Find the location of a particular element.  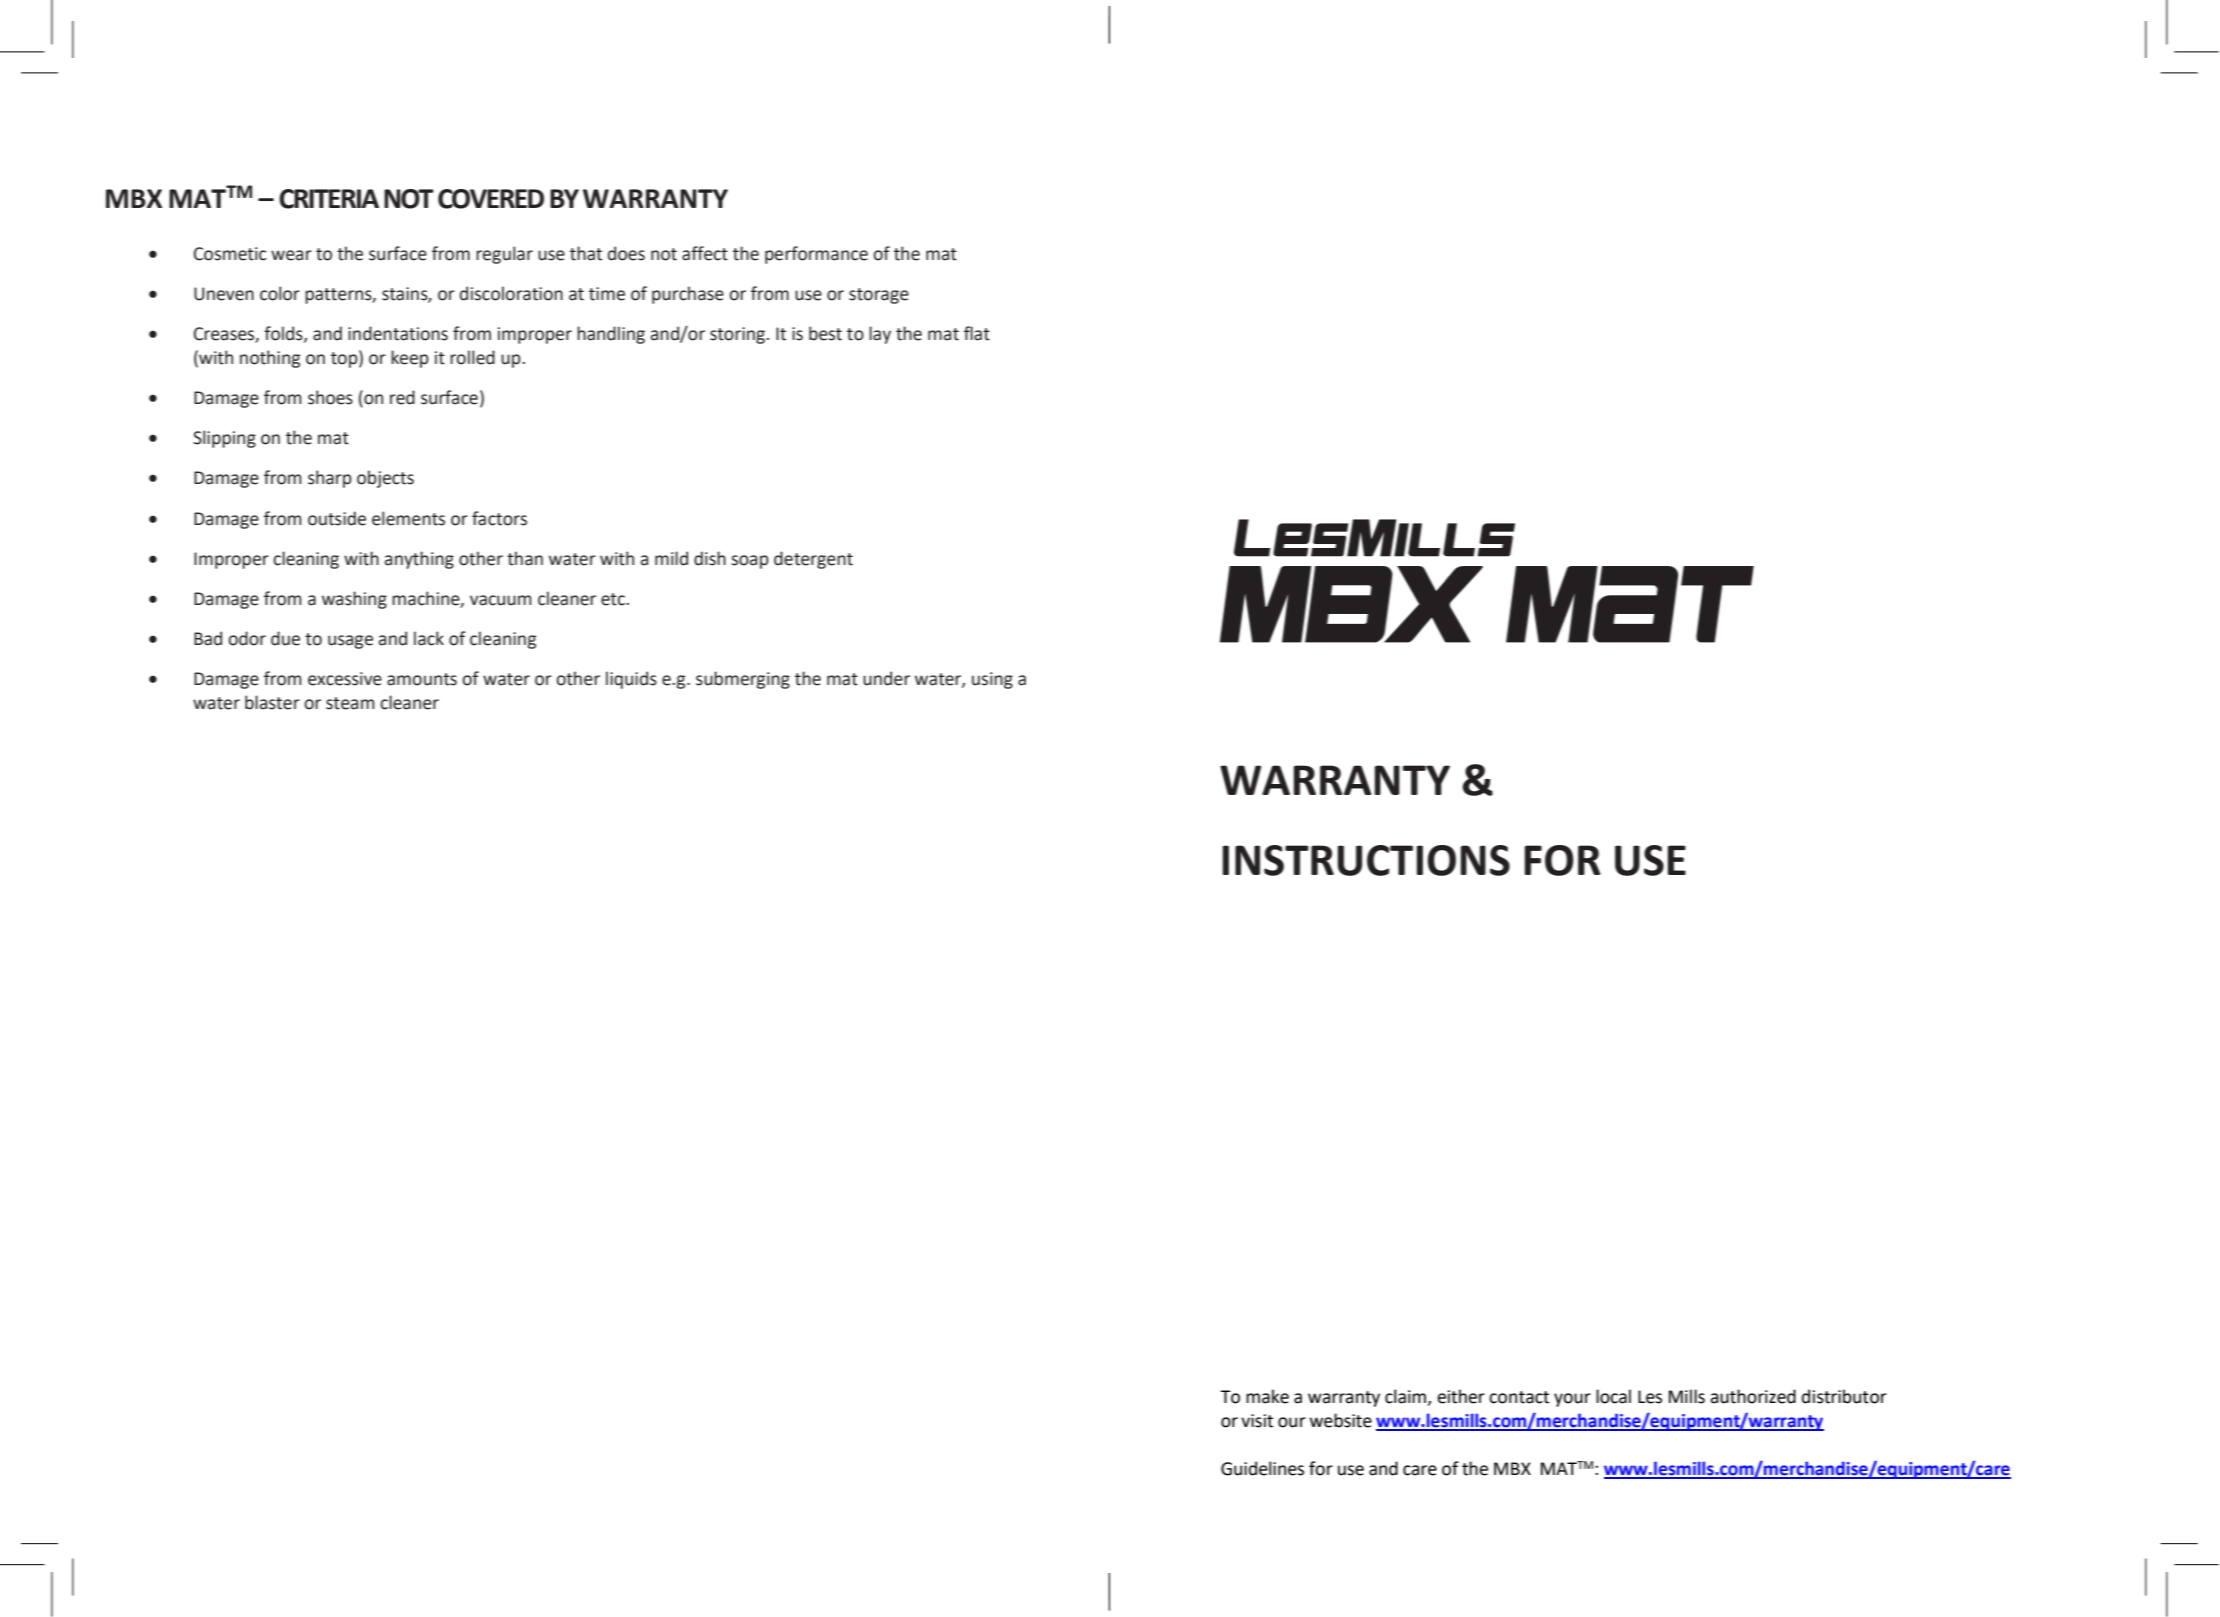

your is located at coordinates (1572, 1400).
